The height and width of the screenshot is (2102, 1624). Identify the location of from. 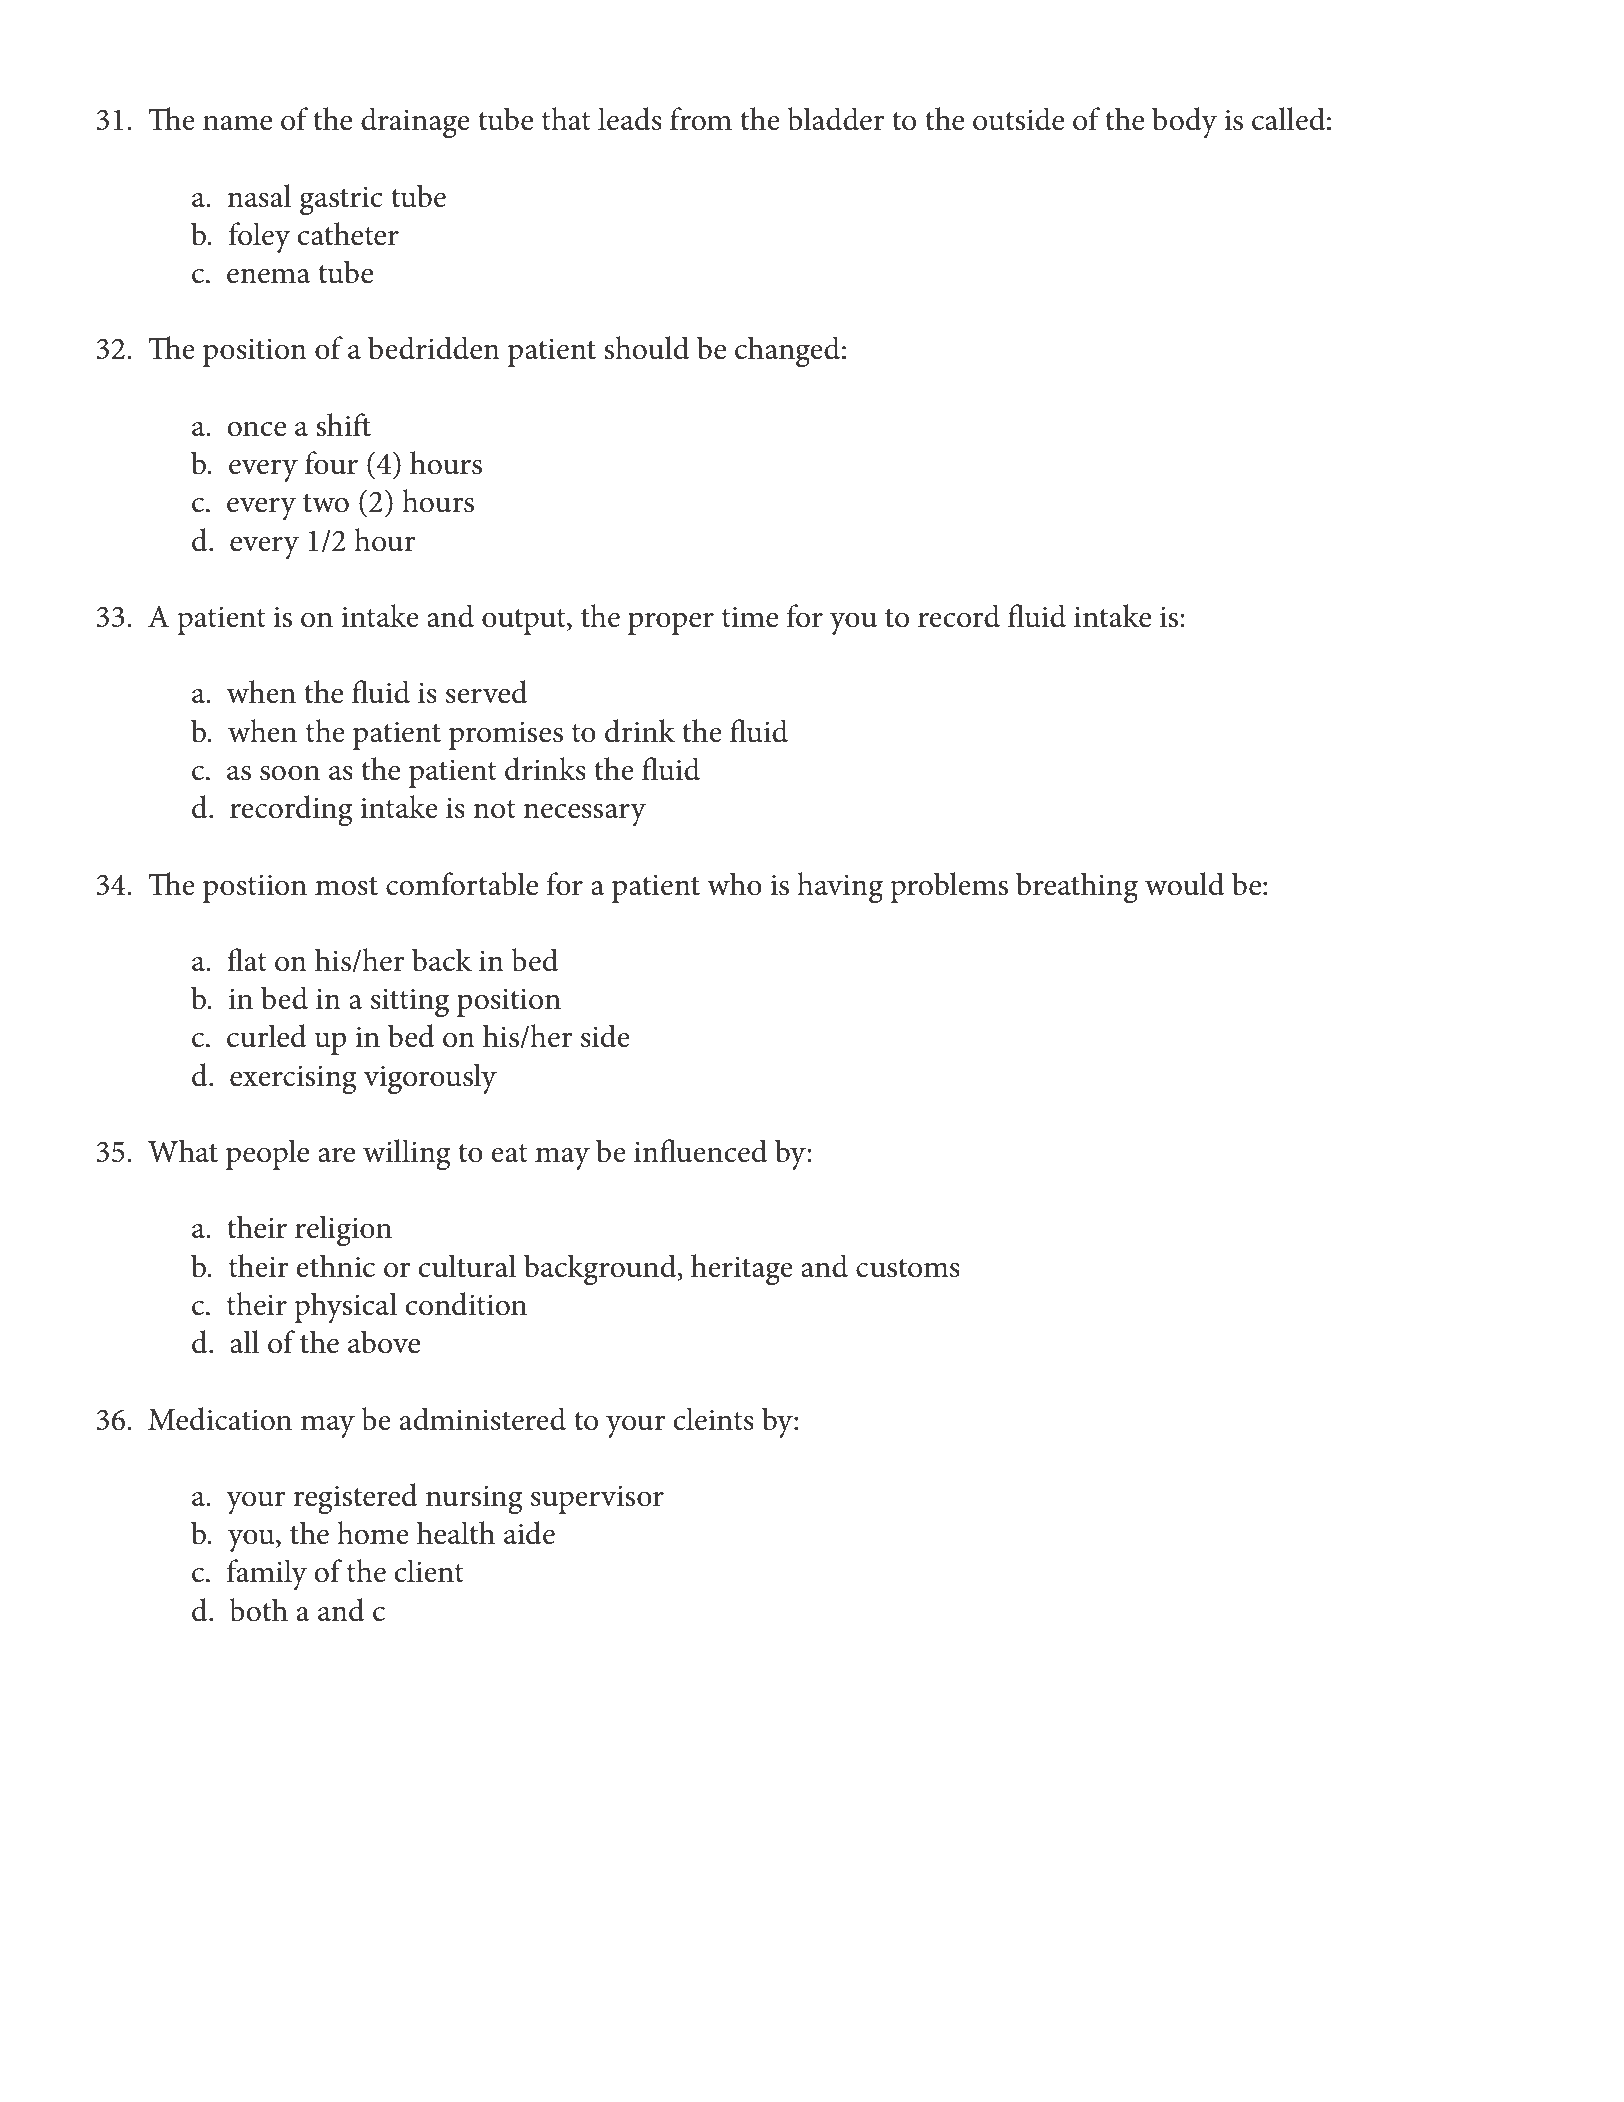
(701, 119).
